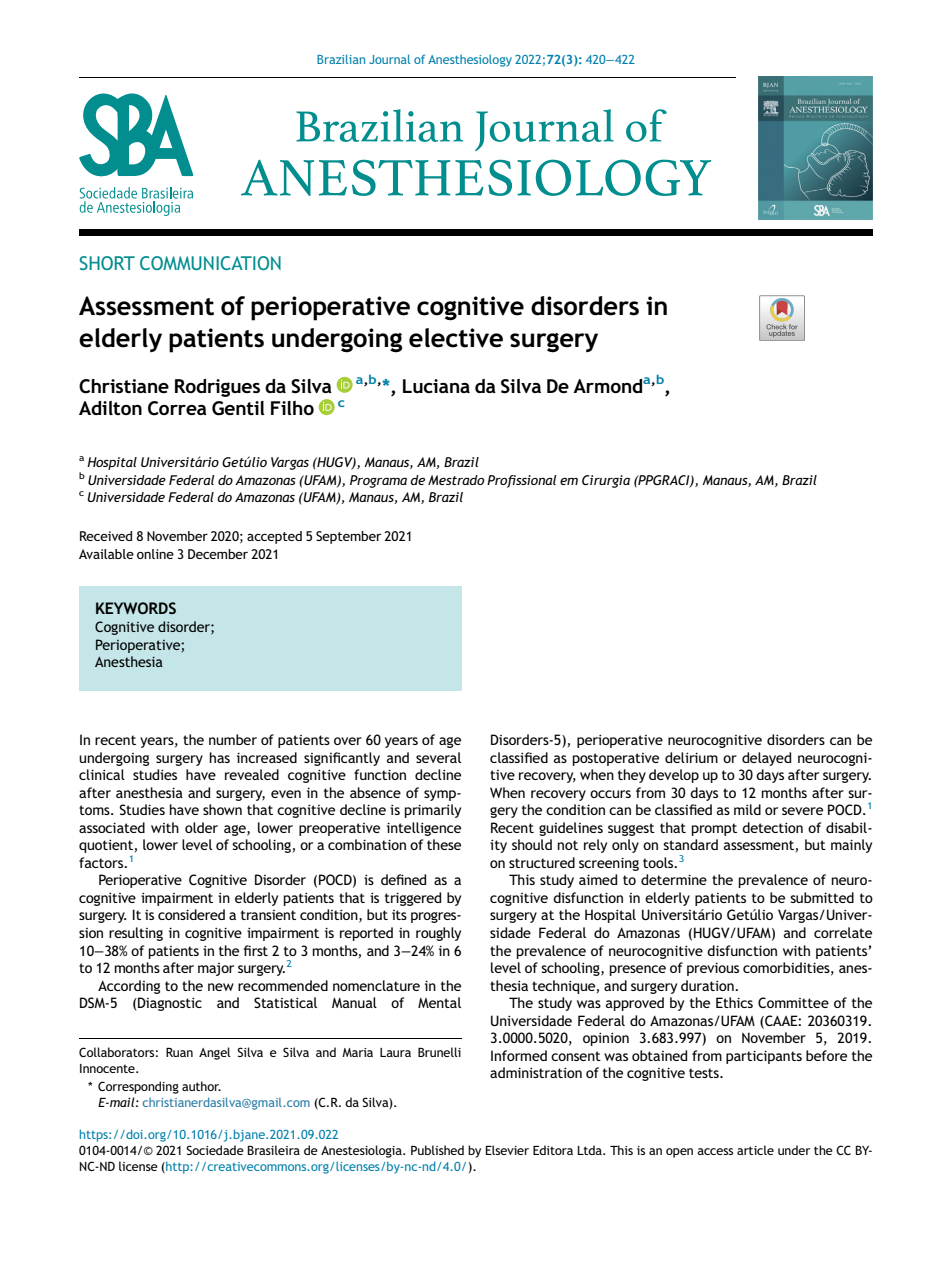 The width and height of the document is (952, 1270). Describe the element at coordinates (436, 386) in the document. I see `Luciana` at that location.
